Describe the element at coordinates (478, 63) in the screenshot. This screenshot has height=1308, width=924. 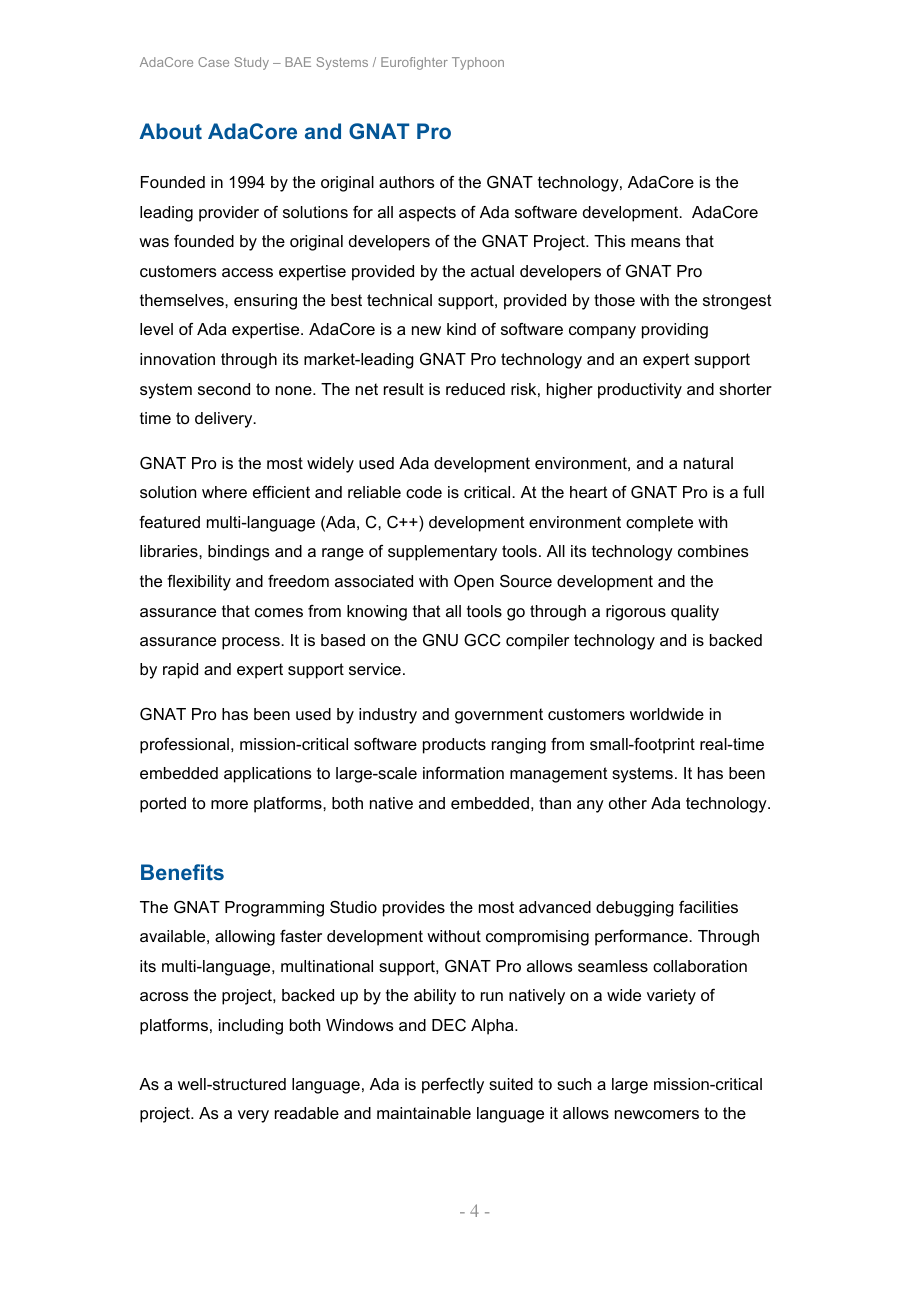
I see `Typhoon` at that location.
